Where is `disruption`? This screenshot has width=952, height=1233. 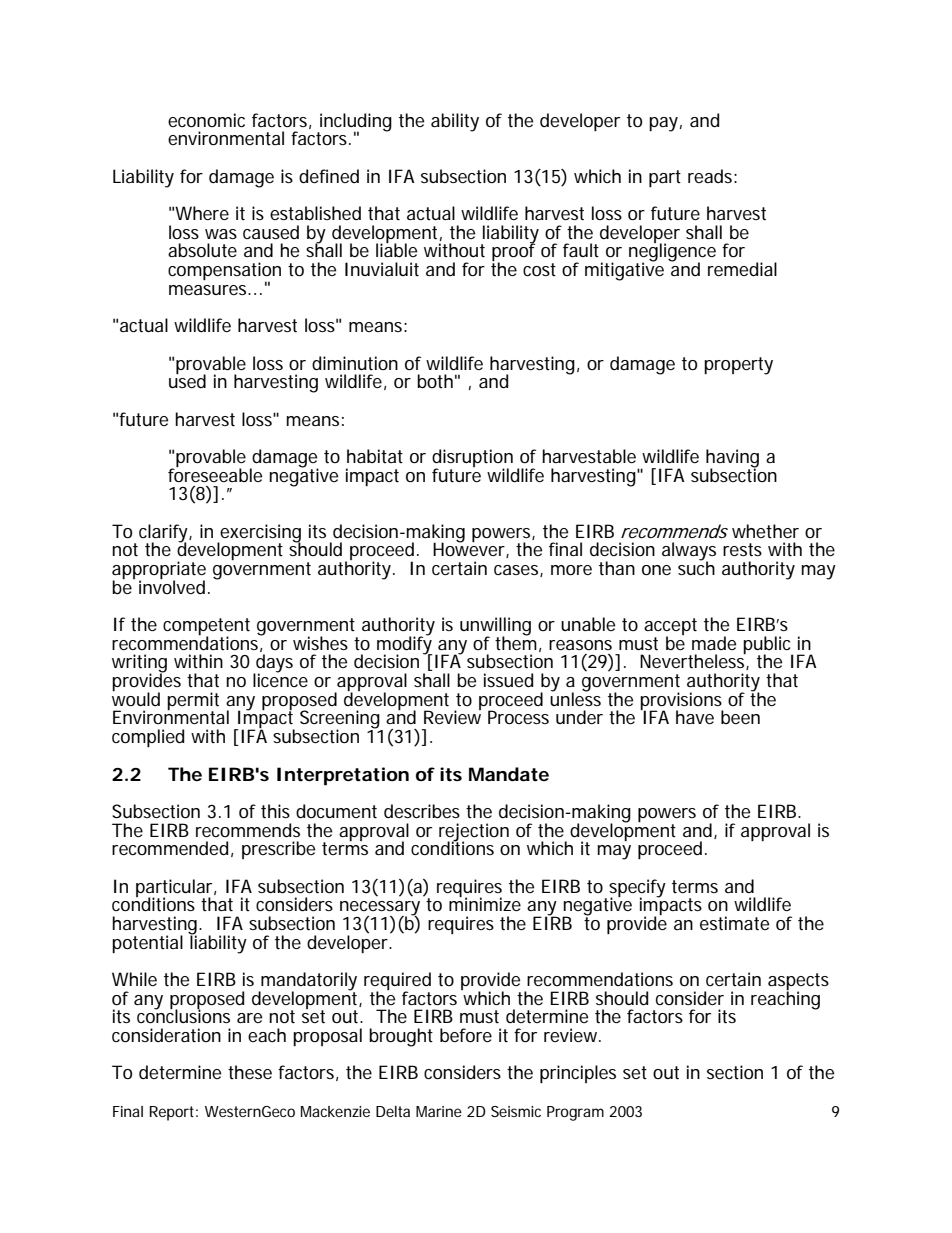 disruption is located at coordinates (475, 459).
